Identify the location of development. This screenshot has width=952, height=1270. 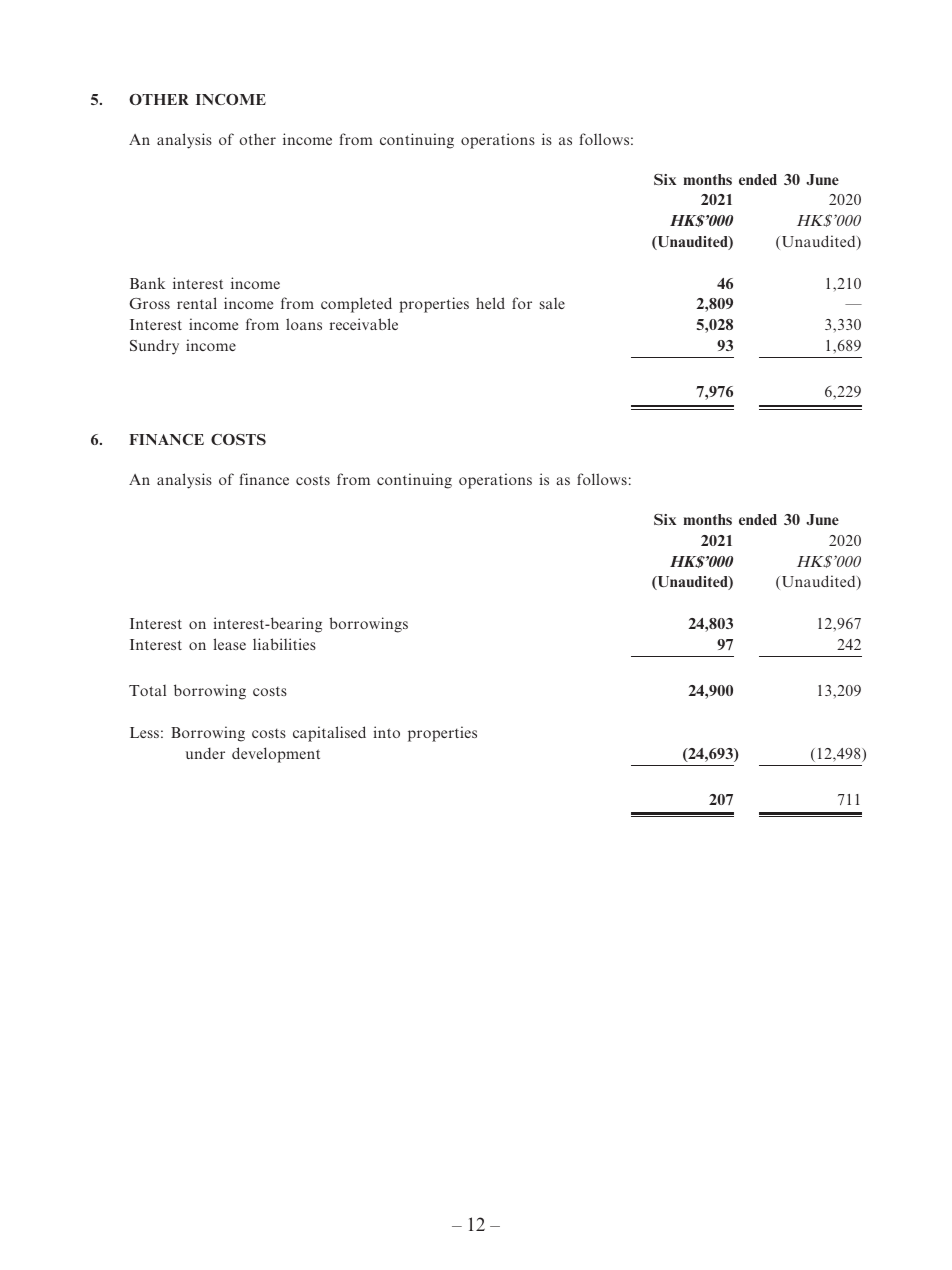
(276, 755).
